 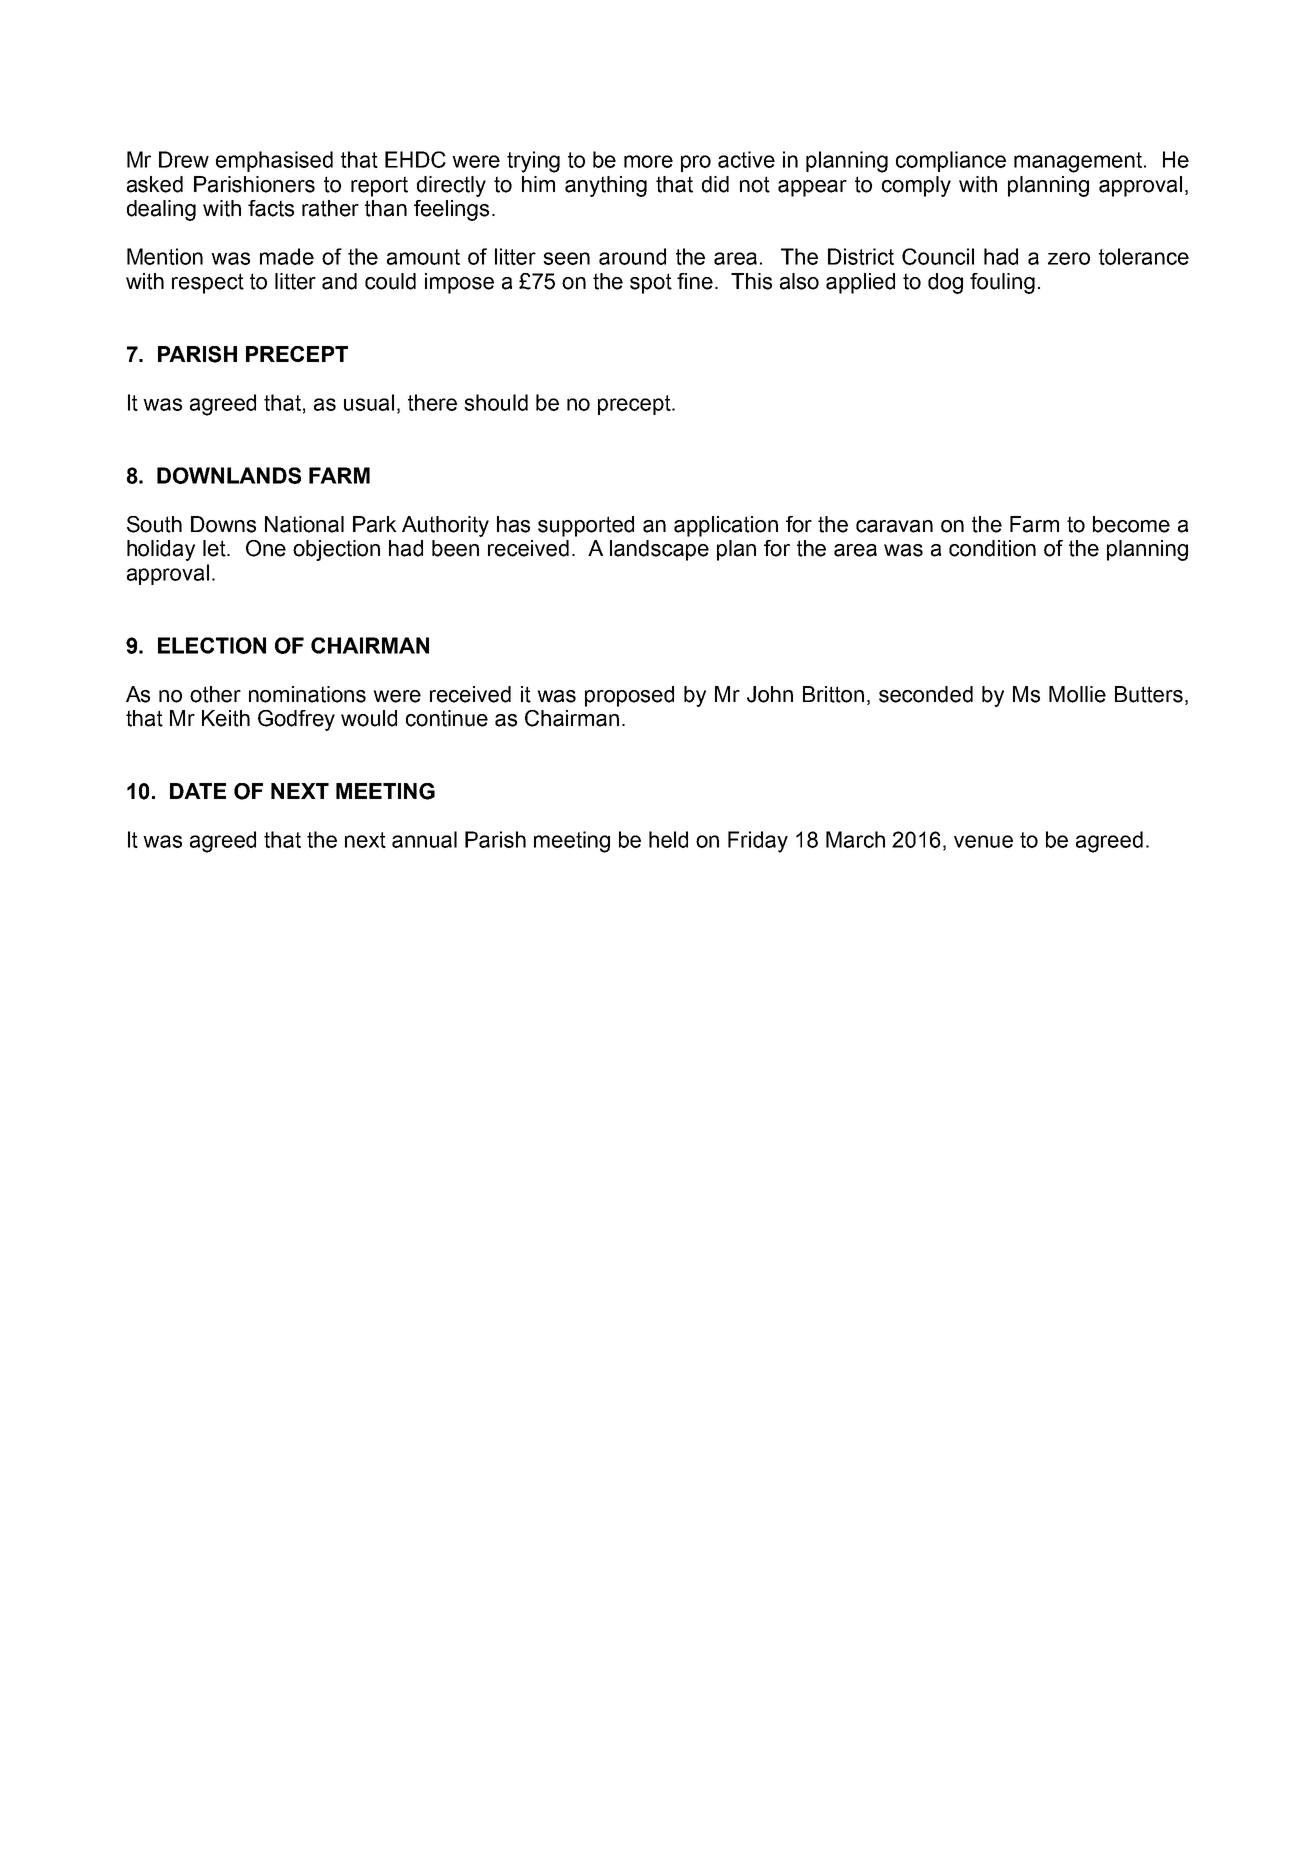 What do you see at coordinates (629, 696) in the screenshot?
I see `proposed` at bounding box center [629, 696].
